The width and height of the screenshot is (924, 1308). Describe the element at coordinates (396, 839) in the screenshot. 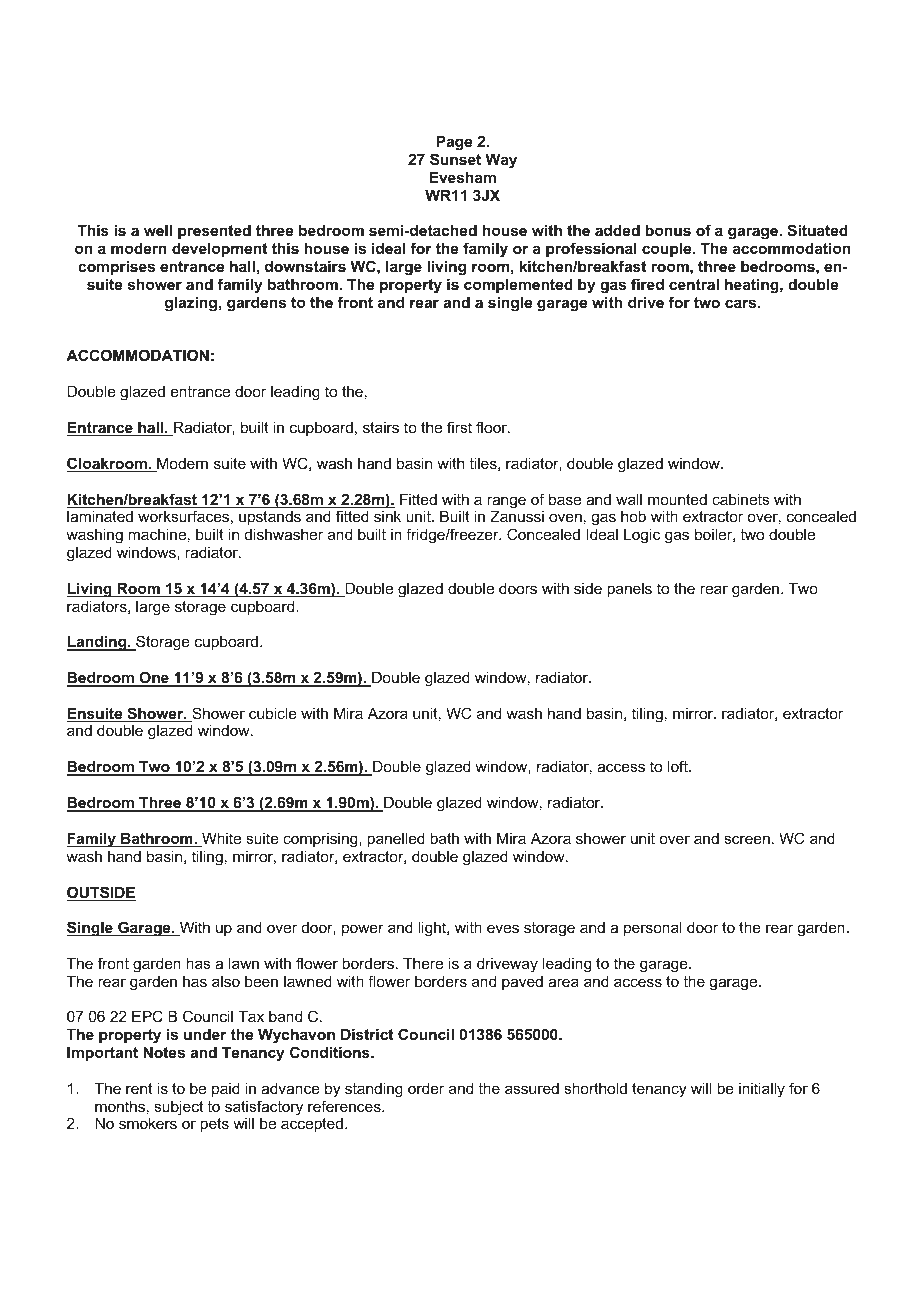

I see `panelled` at that location.
